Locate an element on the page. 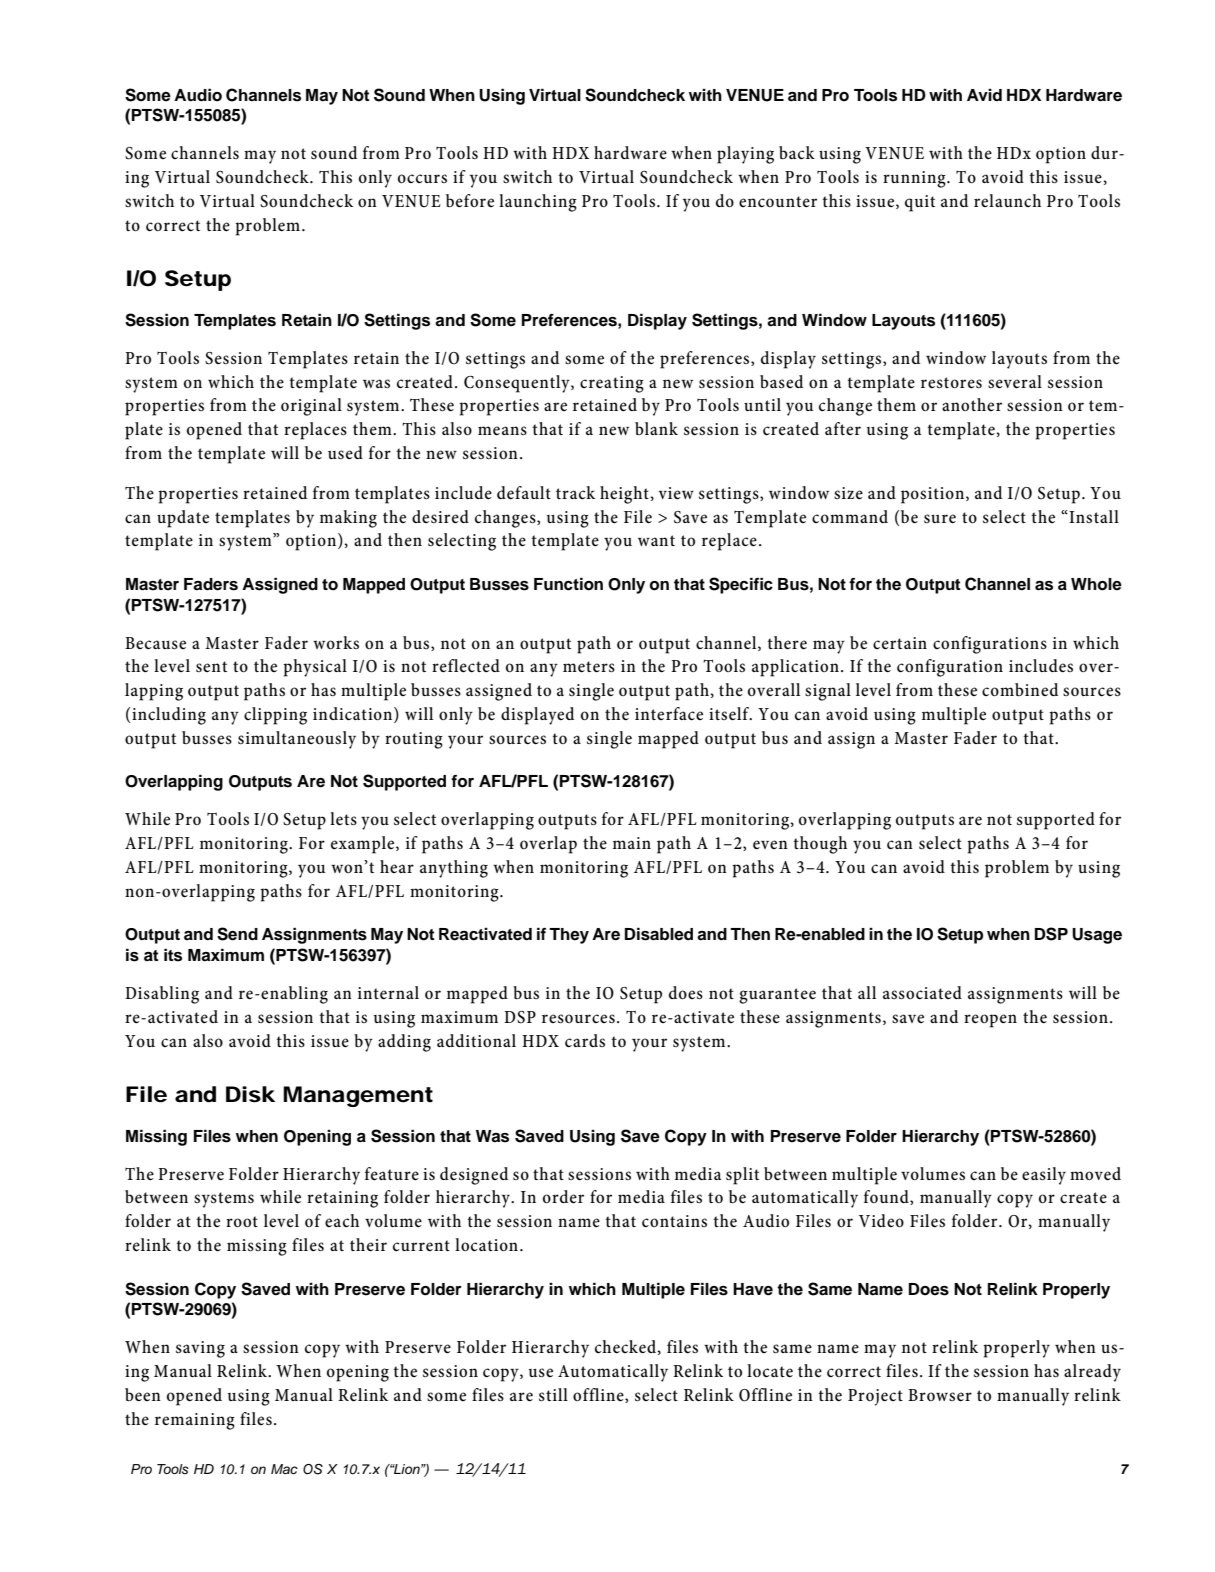  sure is located at coordinates (940, 519).
